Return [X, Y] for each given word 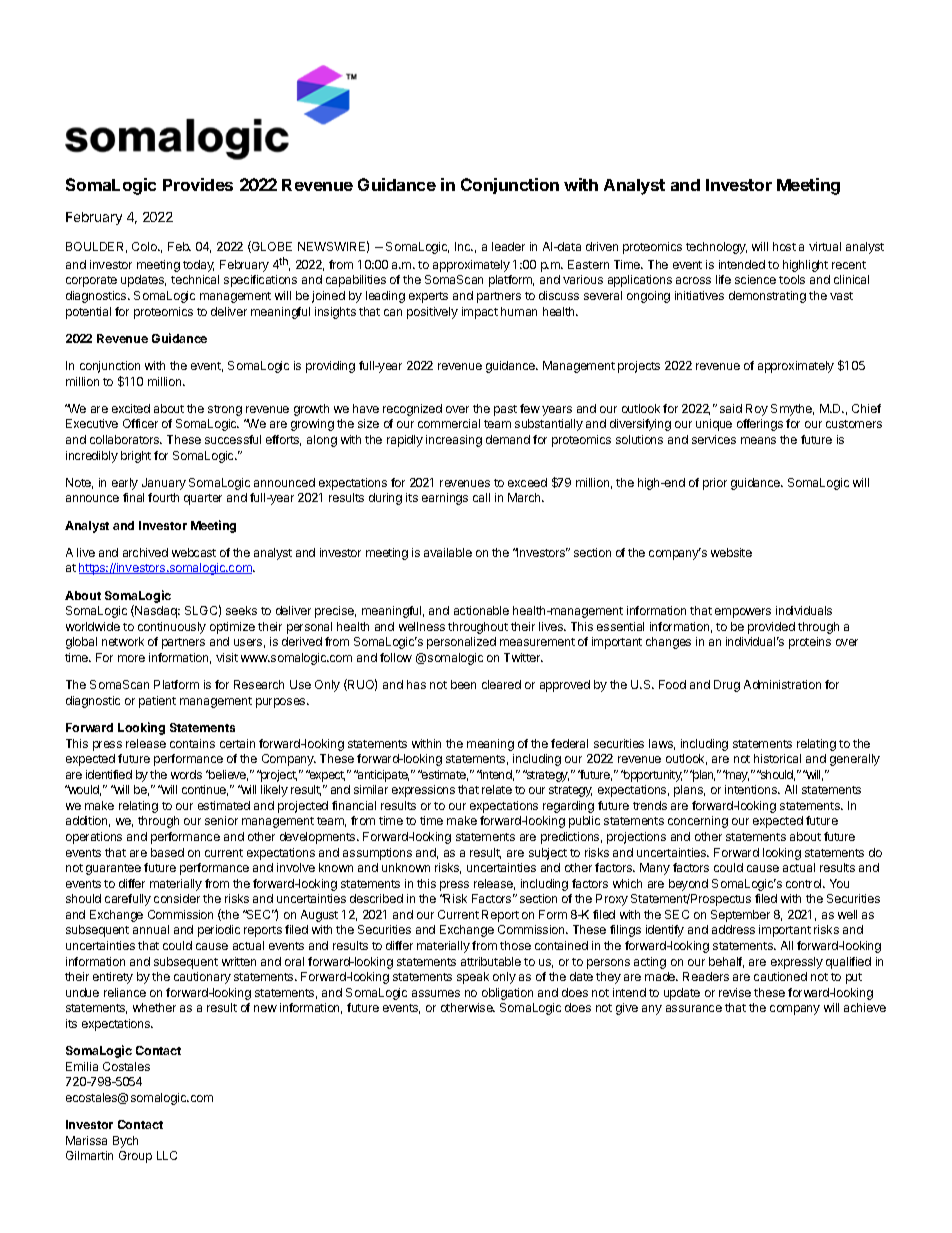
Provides [198, 184]
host [784, 246]
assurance [694, 1008]
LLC [167, 1155]
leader [508, 246]
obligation [507, 994]
